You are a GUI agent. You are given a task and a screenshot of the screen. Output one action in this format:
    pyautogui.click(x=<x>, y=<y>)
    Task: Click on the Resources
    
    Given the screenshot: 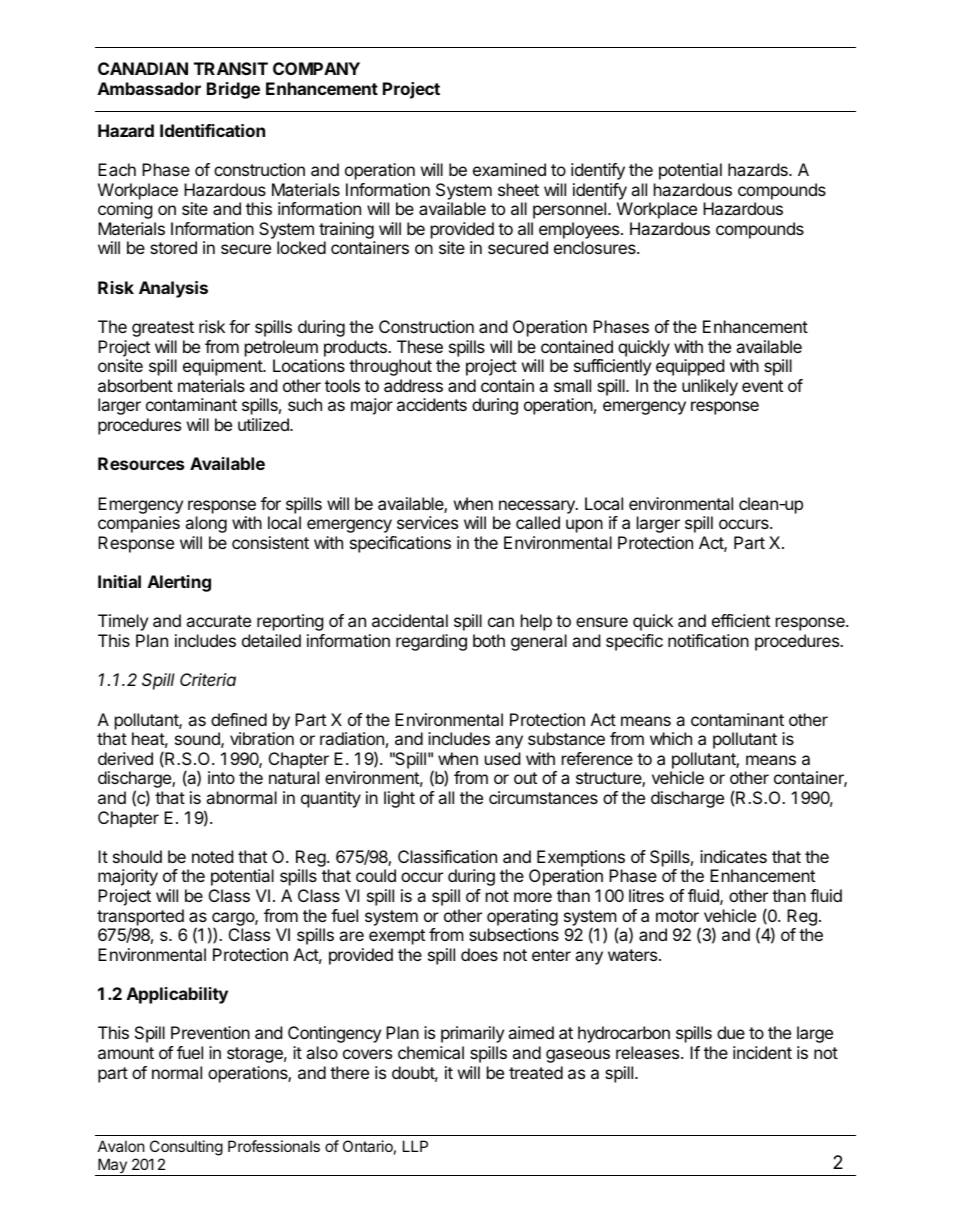 What is the action you would take?
    pyautogui.click(x=141, y=463)
